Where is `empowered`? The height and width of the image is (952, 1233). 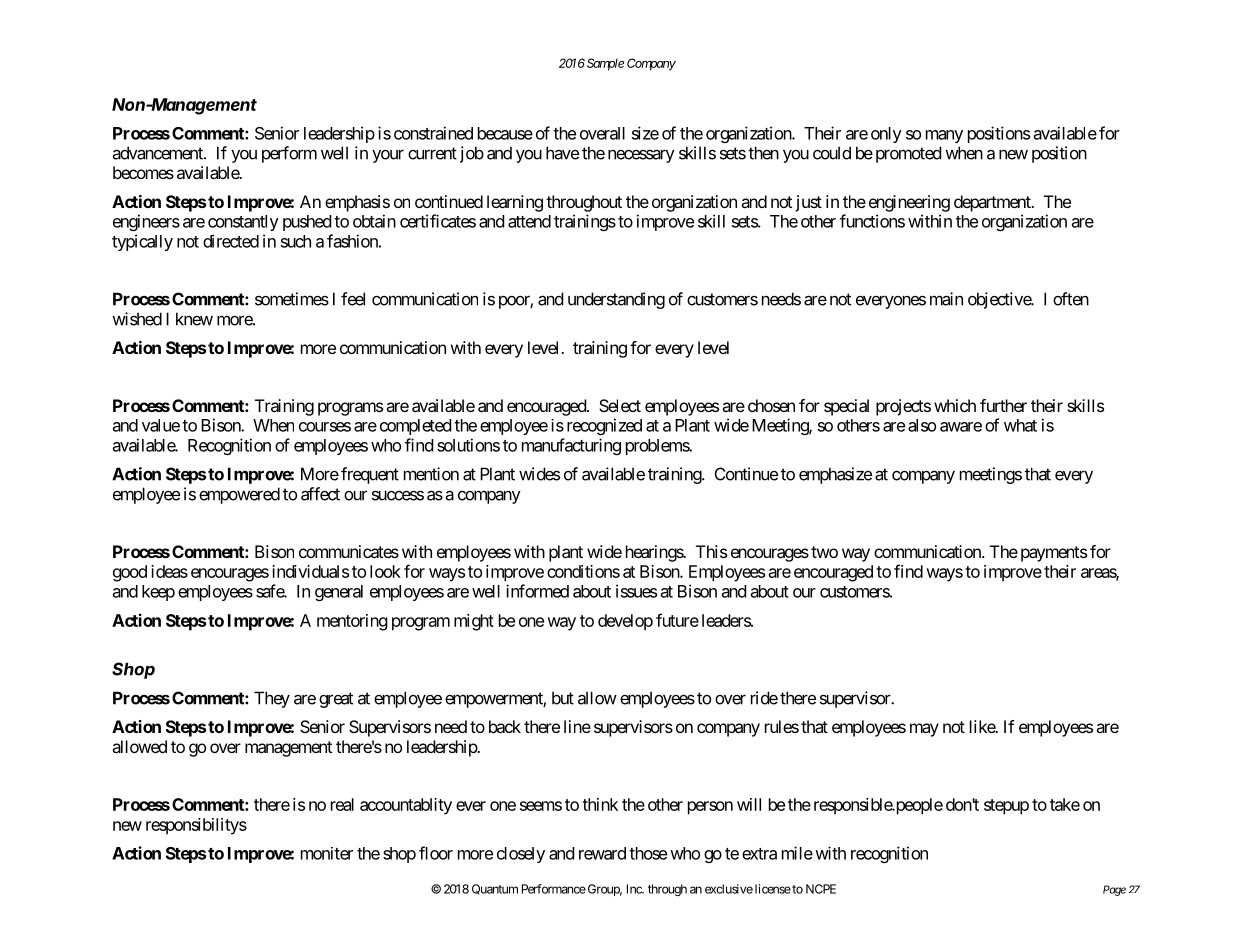 empowered is located at coordinates (239, 495).
